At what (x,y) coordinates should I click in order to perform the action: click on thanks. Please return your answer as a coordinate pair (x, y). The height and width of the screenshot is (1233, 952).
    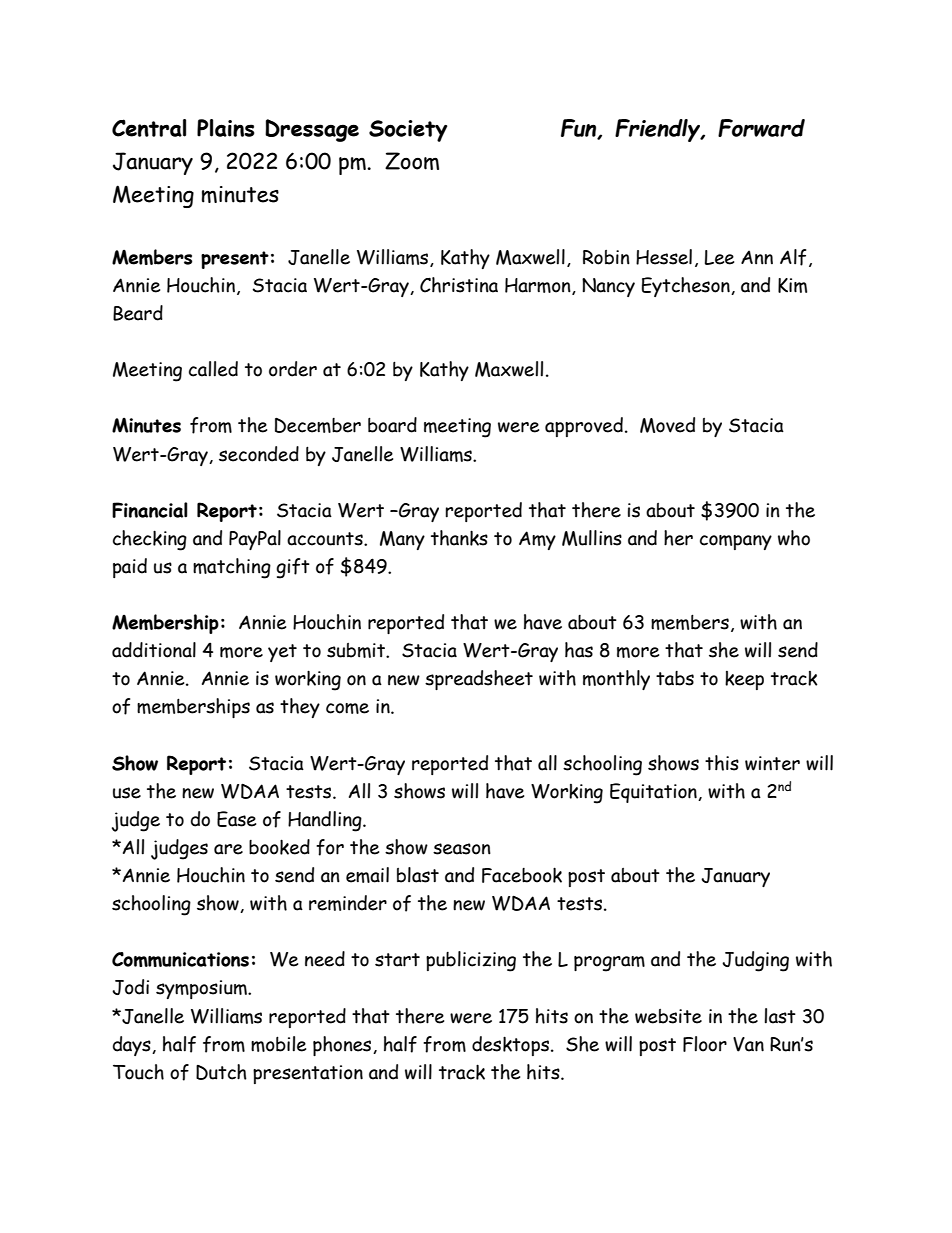
    Looking at the image, I should click on (459, 538).
